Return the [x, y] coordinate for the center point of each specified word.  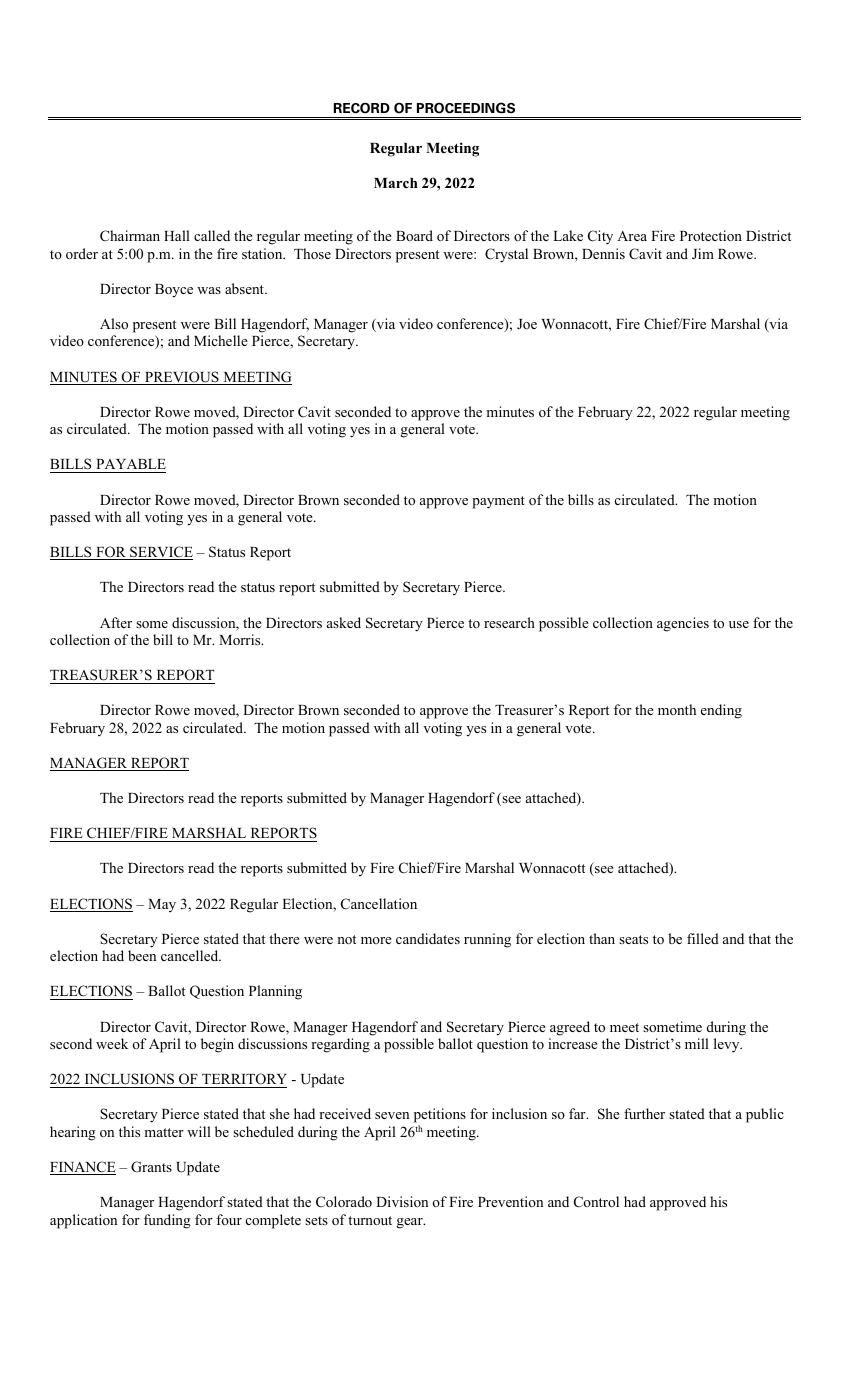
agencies [683, 624]
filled [703, 938]
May [162, 905]
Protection [711, 235]
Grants [151, 1167]
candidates [428, 938]
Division [402, 1201]
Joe [527, 324]
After [116, 622]
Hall [177, 235]
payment [498, 502]
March [396, 183]
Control [596, 1202]
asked [344, 622]
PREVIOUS [182, 378]
